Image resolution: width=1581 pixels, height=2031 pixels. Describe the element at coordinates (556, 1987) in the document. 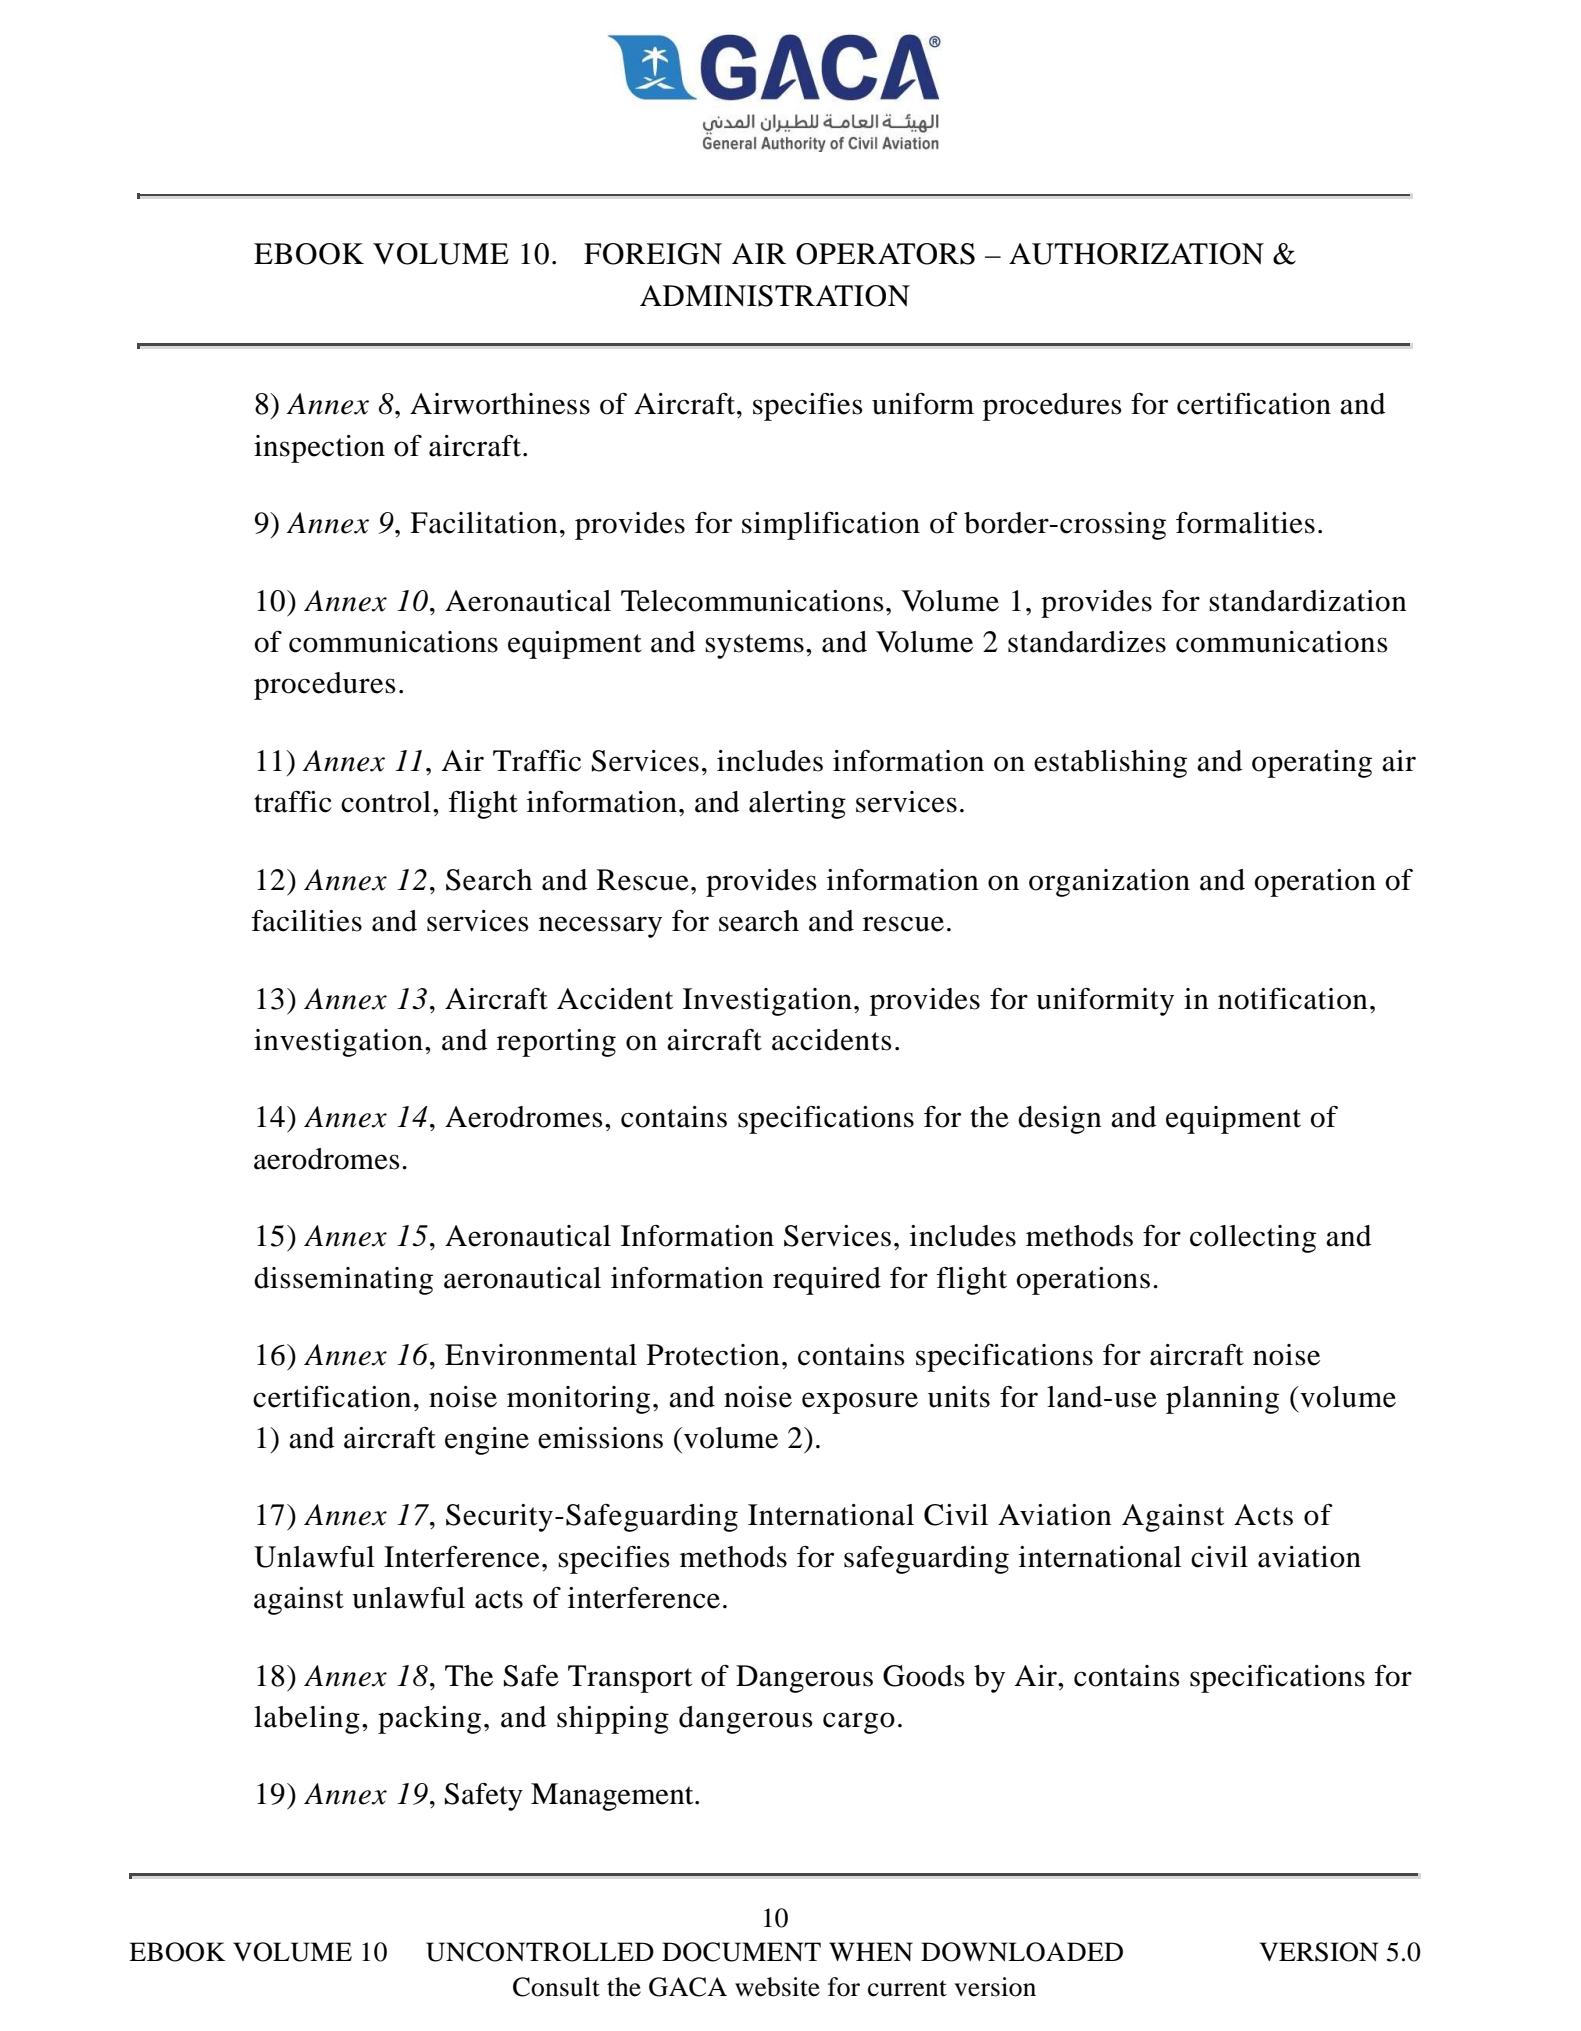

I see `Consult` at that location.
